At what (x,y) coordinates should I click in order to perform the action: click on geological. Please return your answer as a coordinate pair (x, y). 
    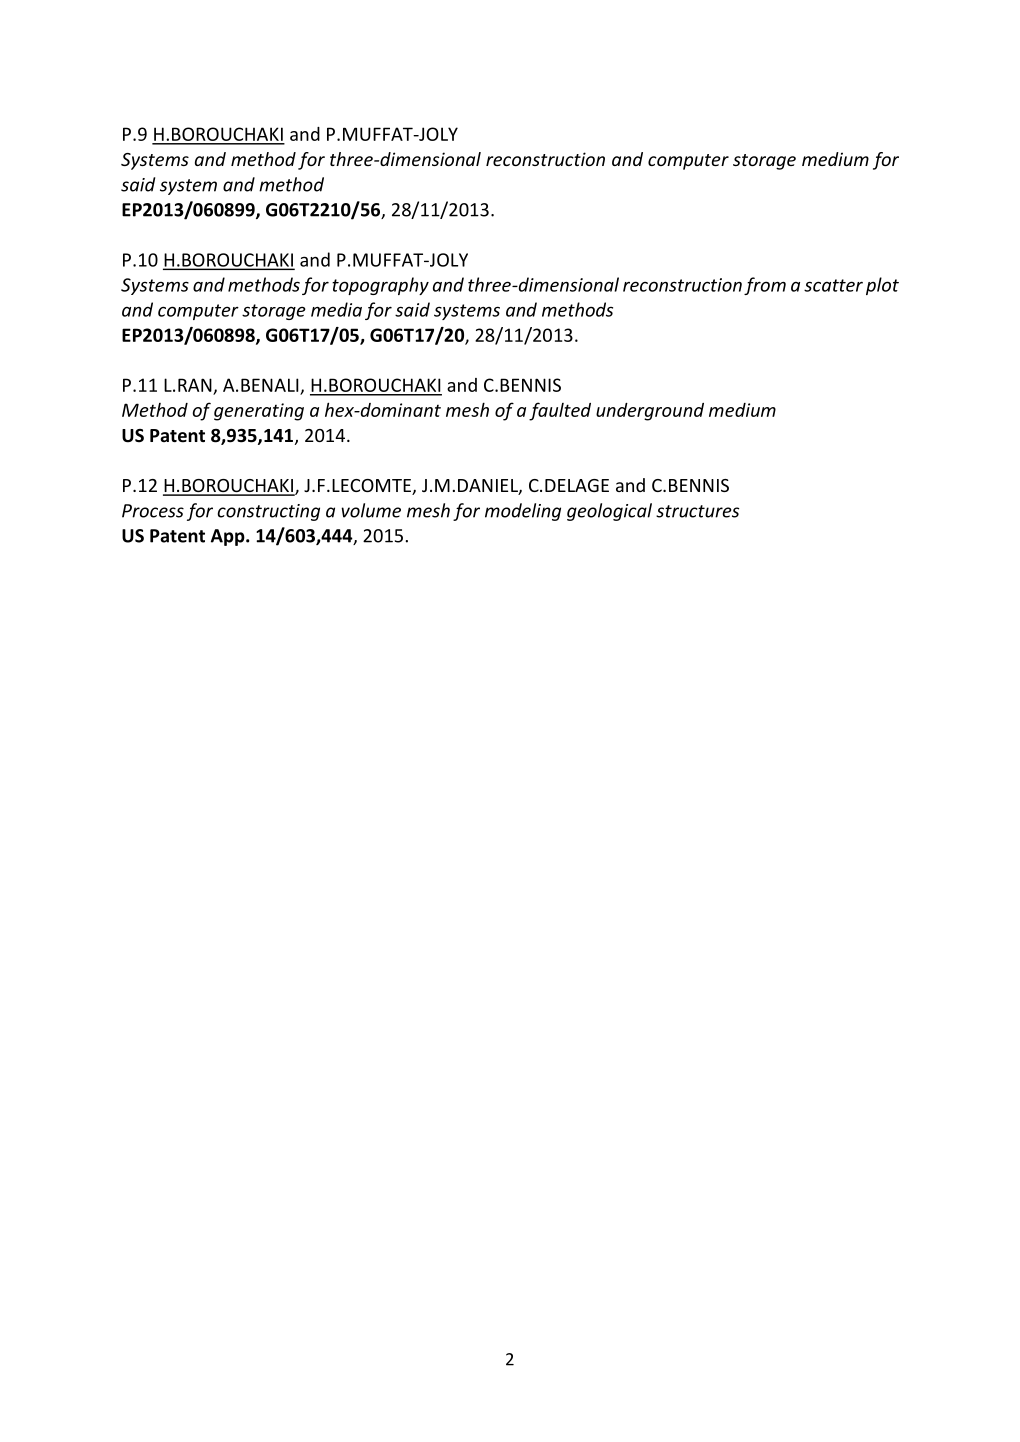
    Looking at the image, I should click on (609, 512).
